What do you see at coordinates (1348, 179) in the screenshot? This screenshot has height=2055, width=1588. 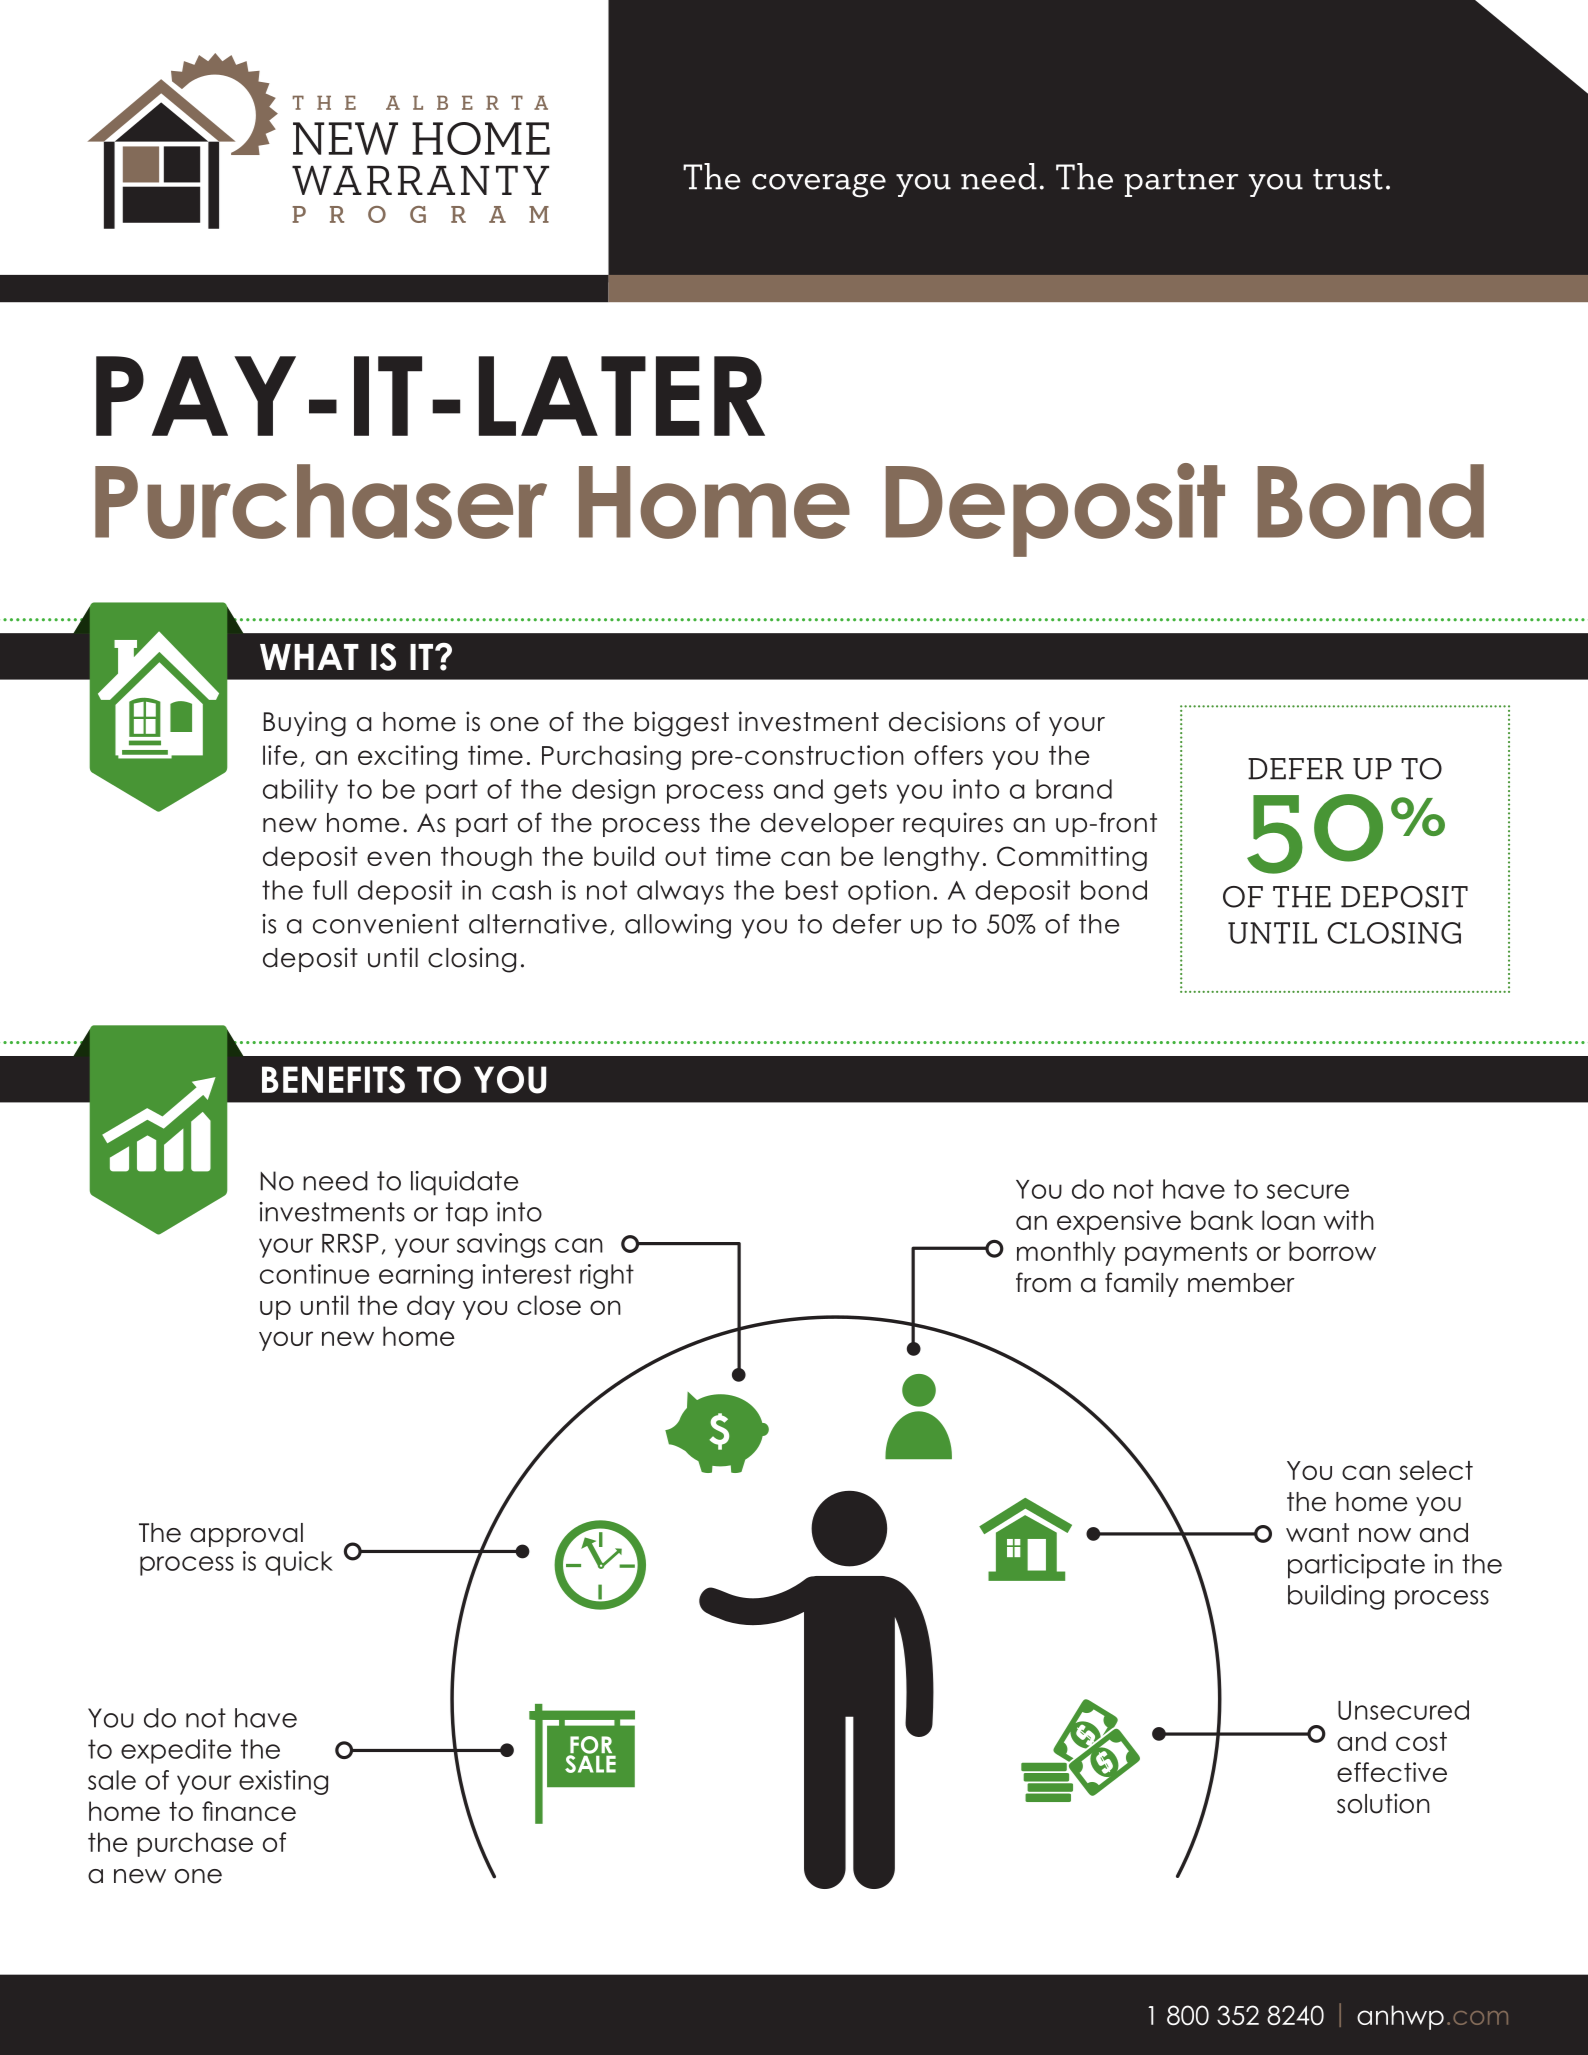 I see `trust` at bounding box center [1348, 179].
